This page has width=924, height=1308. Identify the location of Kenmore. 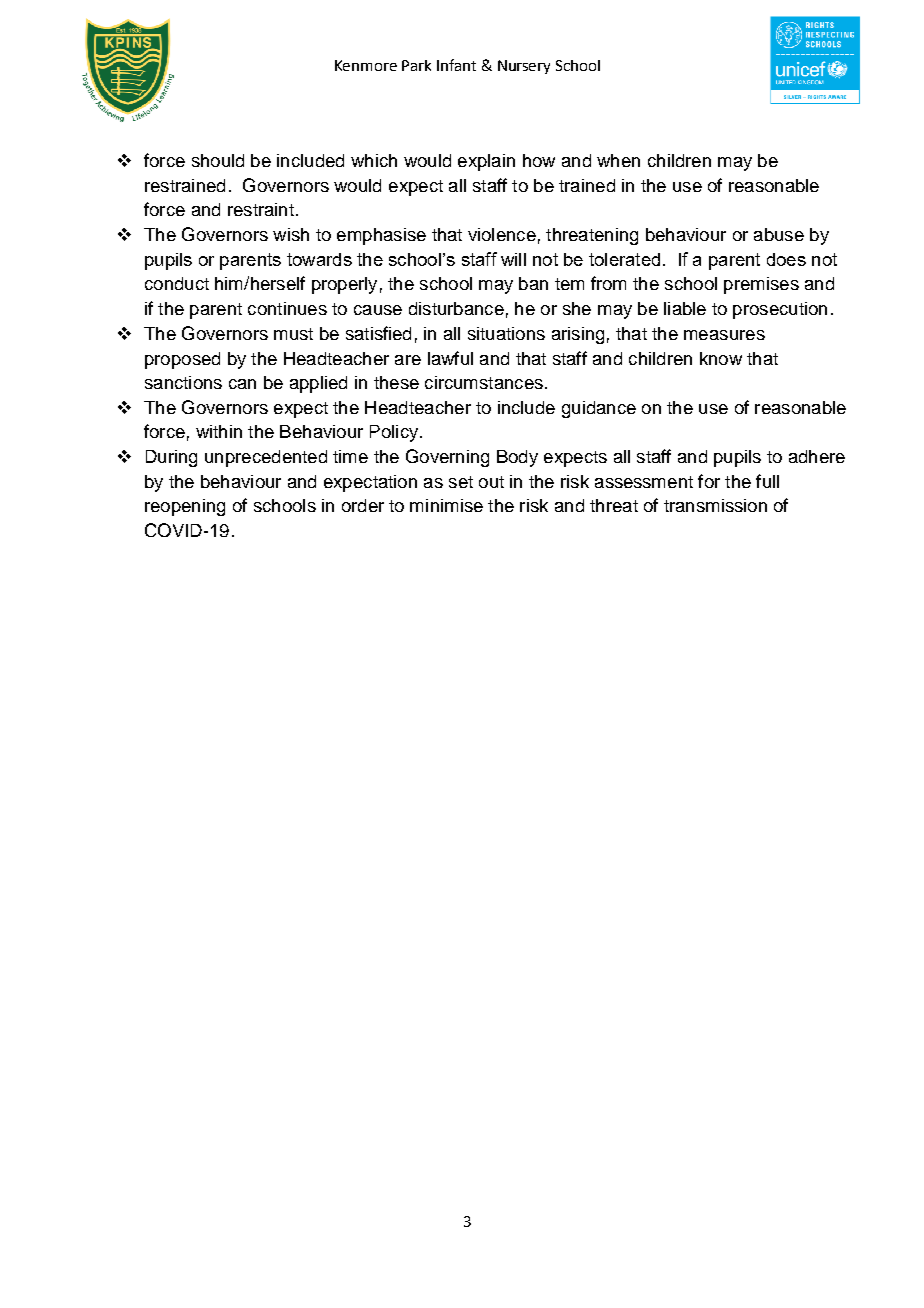
(366, 65).
